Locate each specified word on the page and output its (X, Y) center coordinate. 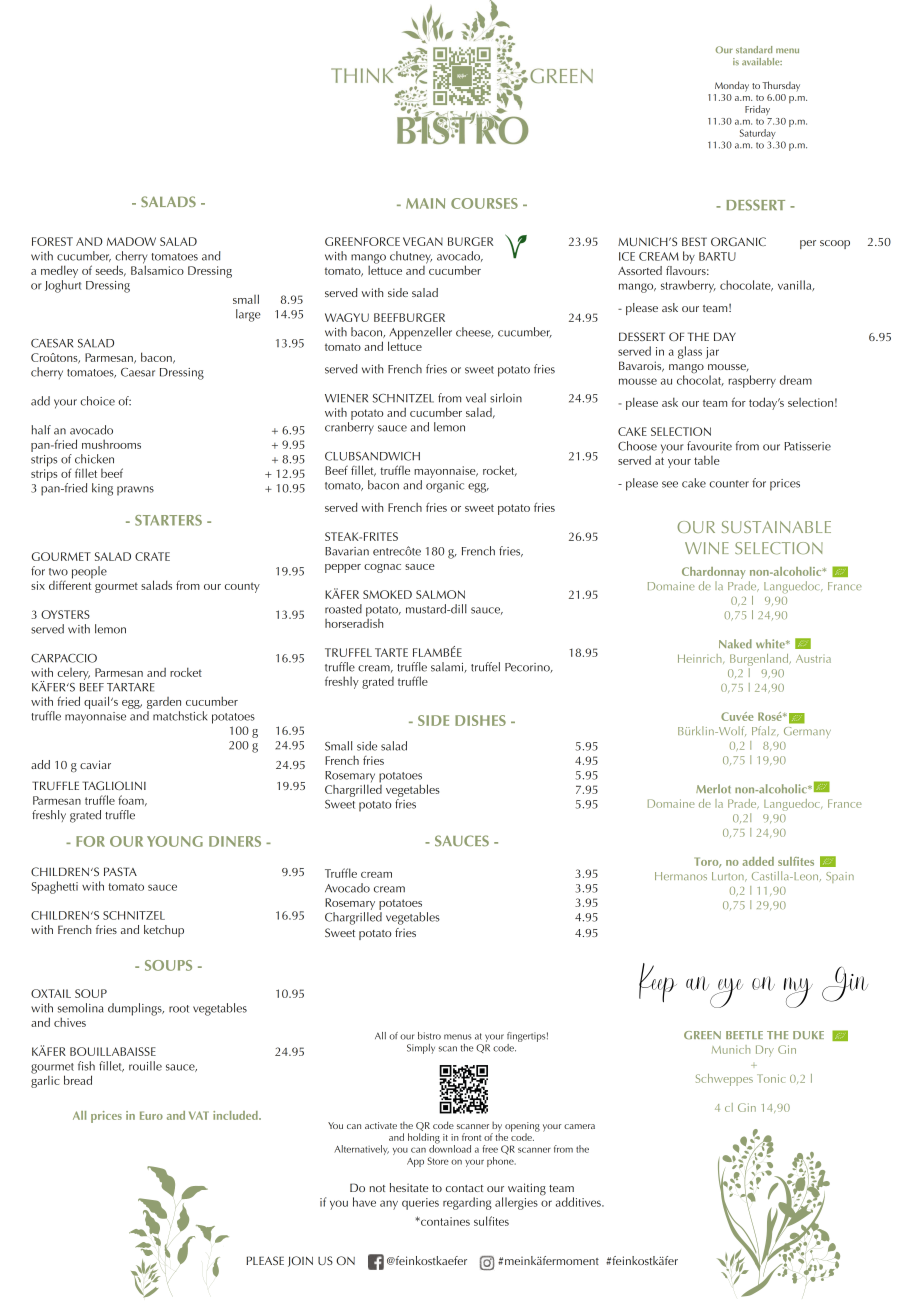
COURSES (484, 203)
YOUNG (175, 841)
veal (476, 398)
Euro (151, 1115)
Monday (732, 86)
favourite (709, 446)
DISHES (480, 720)
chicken (94, 459)
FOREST (52, 241)
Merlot (713, 788)
